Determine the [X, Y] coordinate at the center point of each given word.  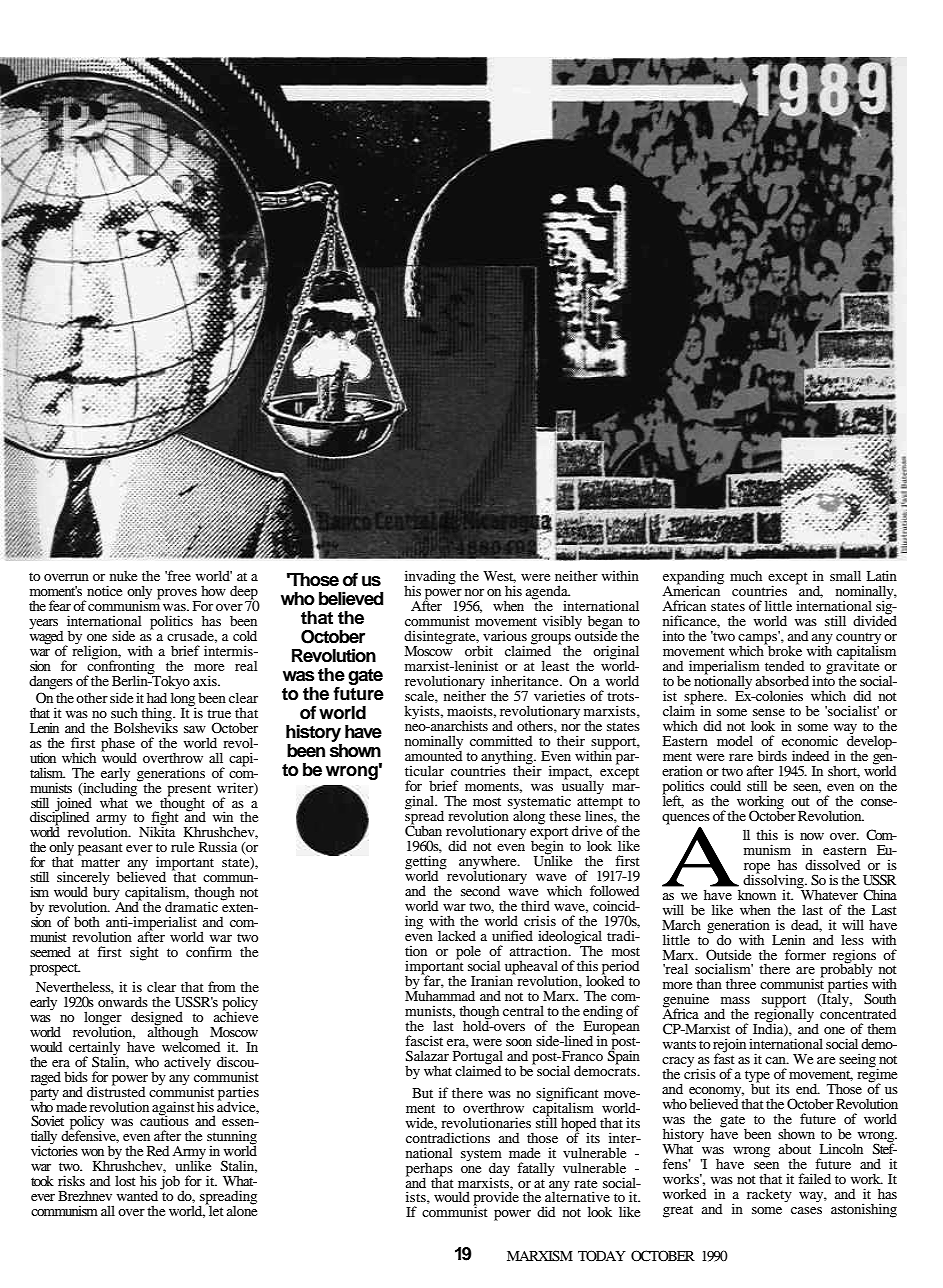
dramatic [191, 906]
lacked [457, 935]
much [746, 576]
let [215, 1210]
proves [178, 595]
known [757, 894]
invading [430, 578]
